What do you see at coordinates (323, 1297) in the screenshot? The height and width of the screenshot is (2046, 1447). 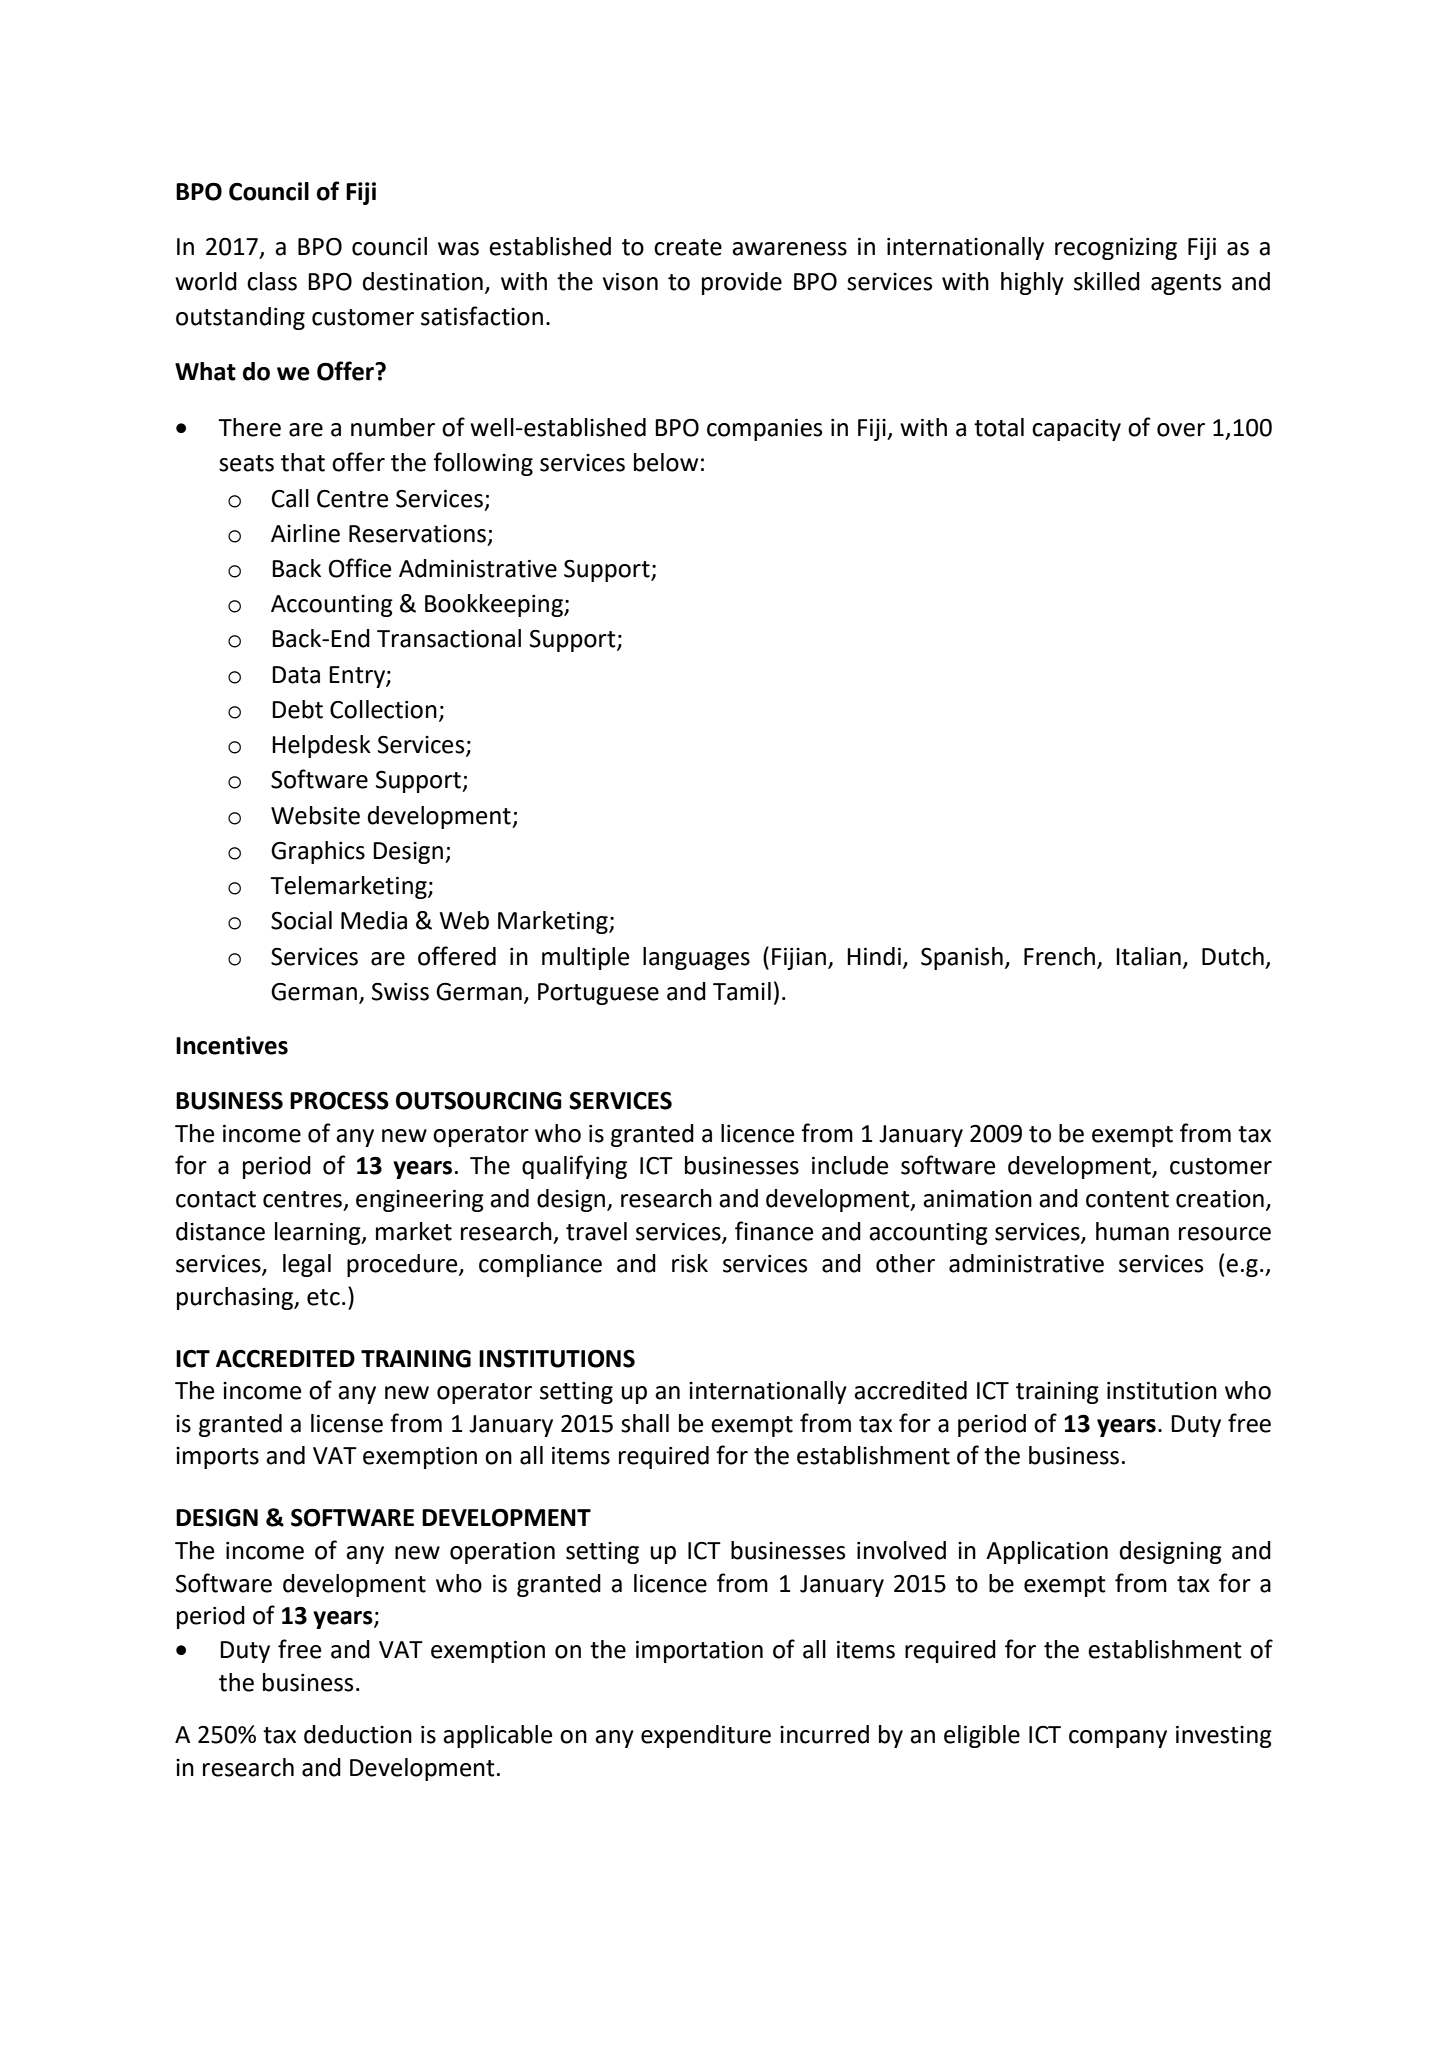 I see `etc` at bounding box center [323, 1297].
